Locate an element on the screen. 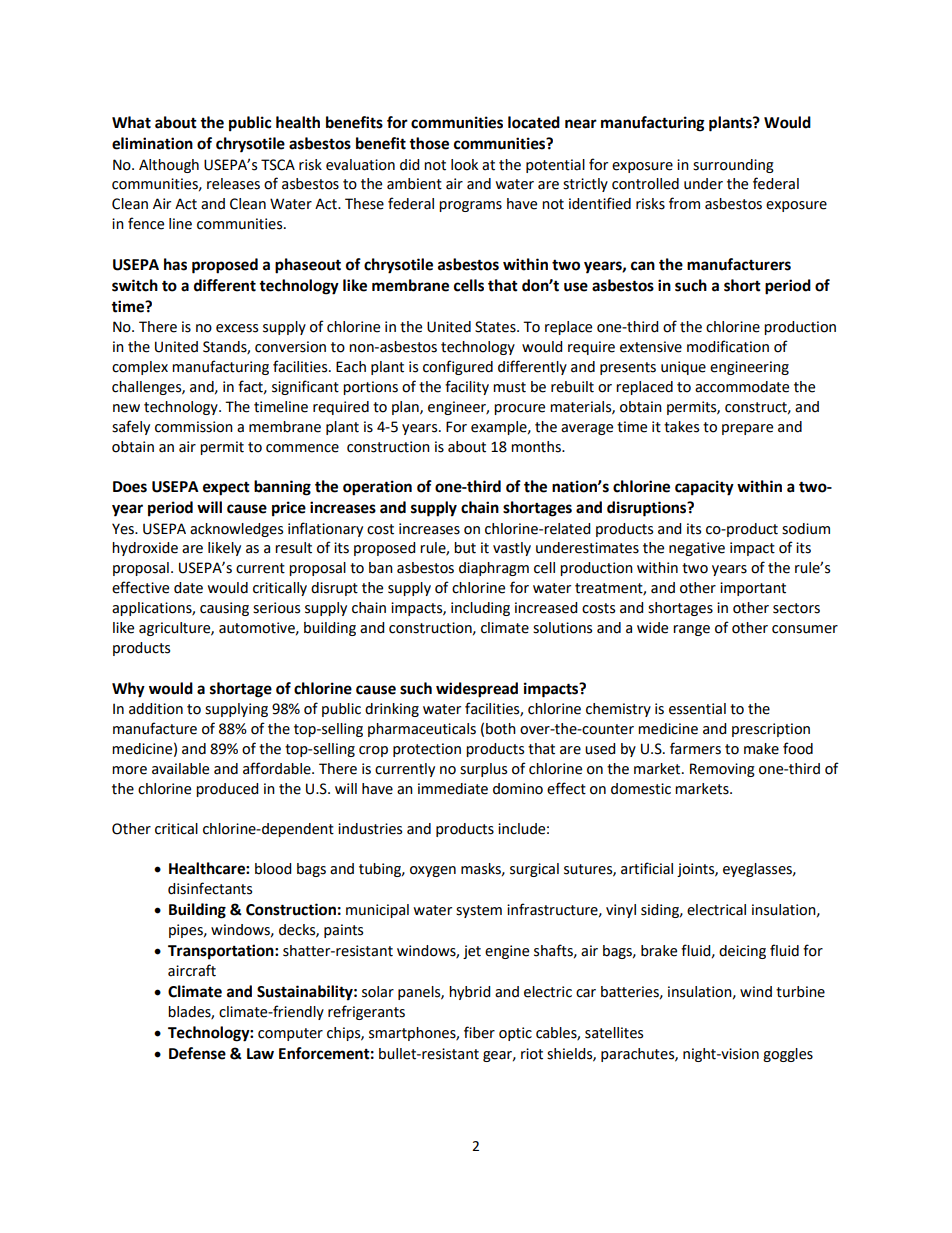  look is located at coordinates (464, 165).
